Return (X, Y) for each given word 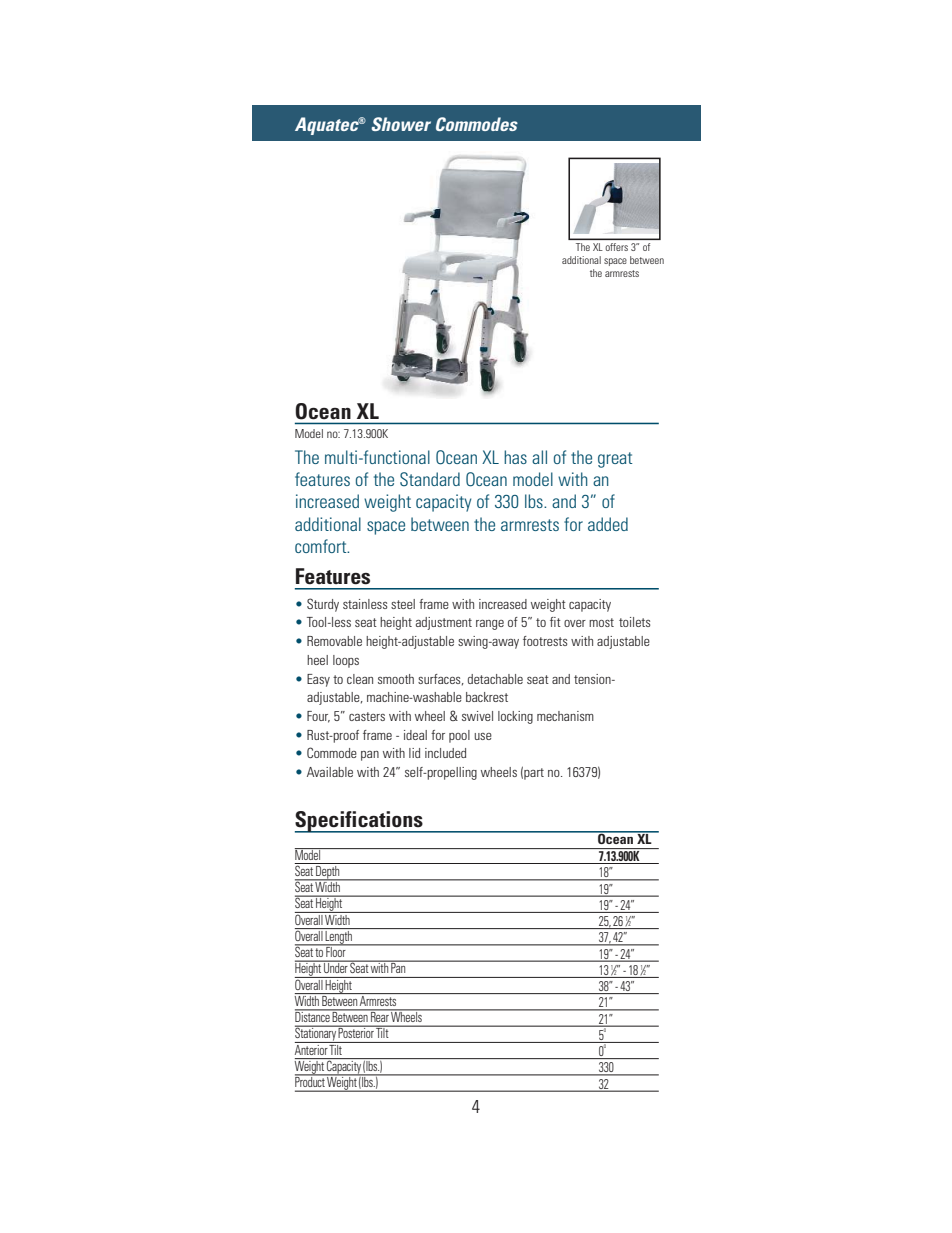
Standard (430, 479)
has (515, 457)
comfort (322, 546)
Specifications (360, 822)
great (615, 460)
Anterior (312, 1048)
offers (617, 247)
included (445, 753)
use (483, 736)
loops (346, 661)
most (601, 622)
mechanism (565, 716)
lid (414, 753)
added (608, 524)
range (490, 625)
